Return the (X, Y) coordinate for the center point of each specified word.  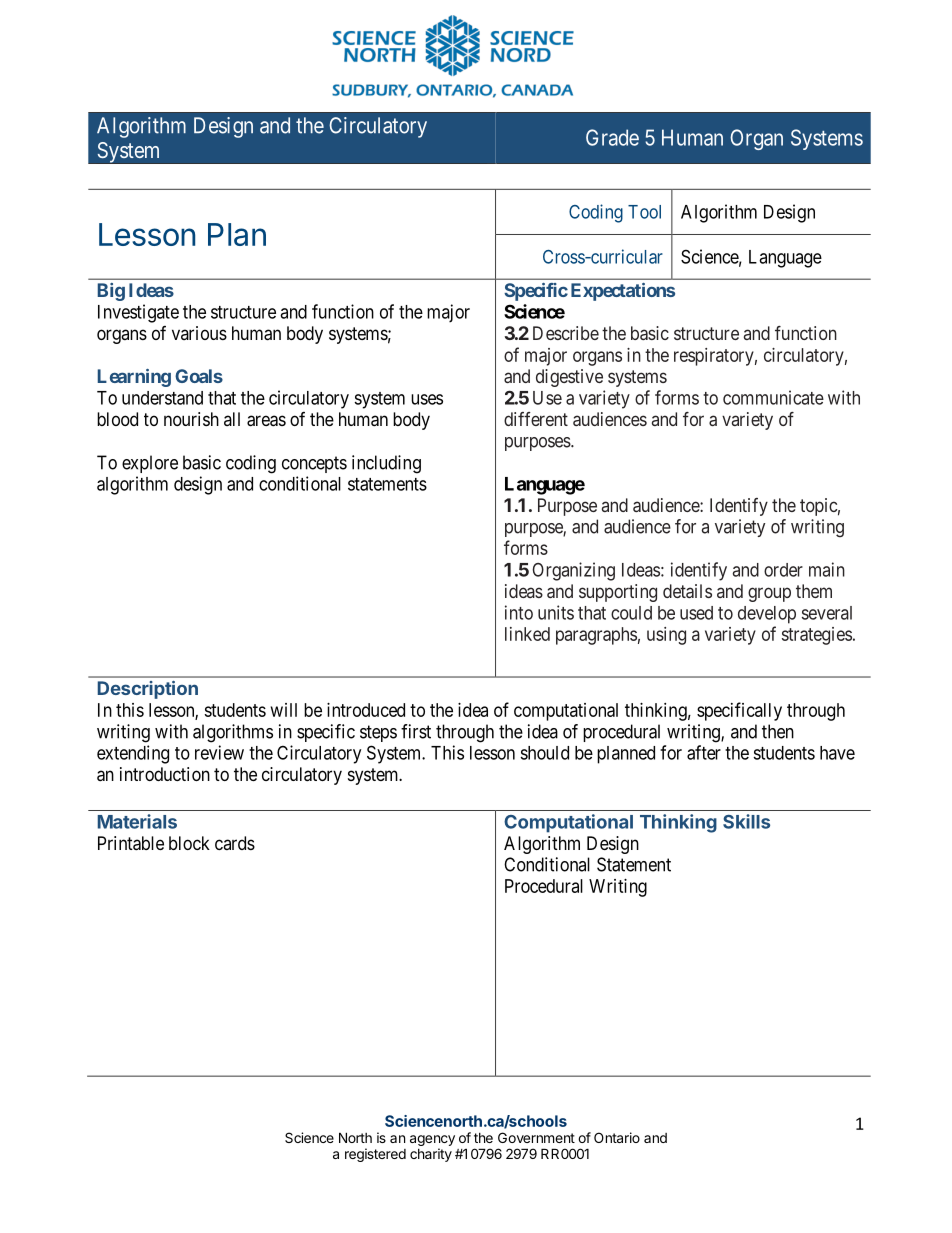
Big (111, 292)
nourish (191, 419)
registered (375, 1155)
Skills (746, 821)
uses (427, 399)
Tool (644, 212)
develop (767, 615)
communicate (773, 397)
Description (148, 690)
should (544, 753)
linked (527, 634)
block (189, 843)
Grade (612, 137)
